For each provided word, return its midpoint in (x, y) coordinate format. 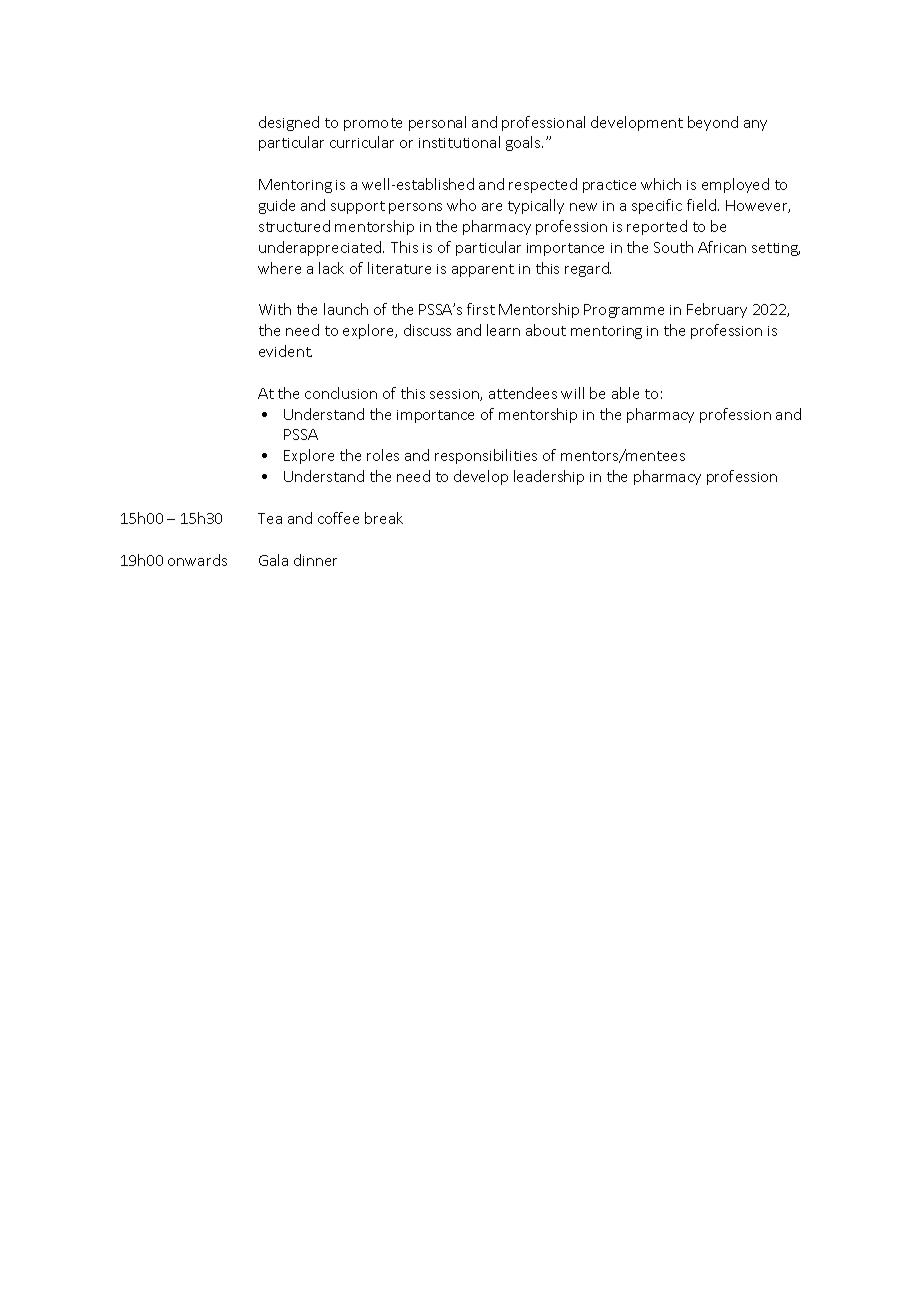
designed (289, 123)
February (717, 310)
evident (285, 351)
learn (503, 330)
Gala (273, 560)
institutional (459, 142)
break (384, 518)
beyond (713, 123)
